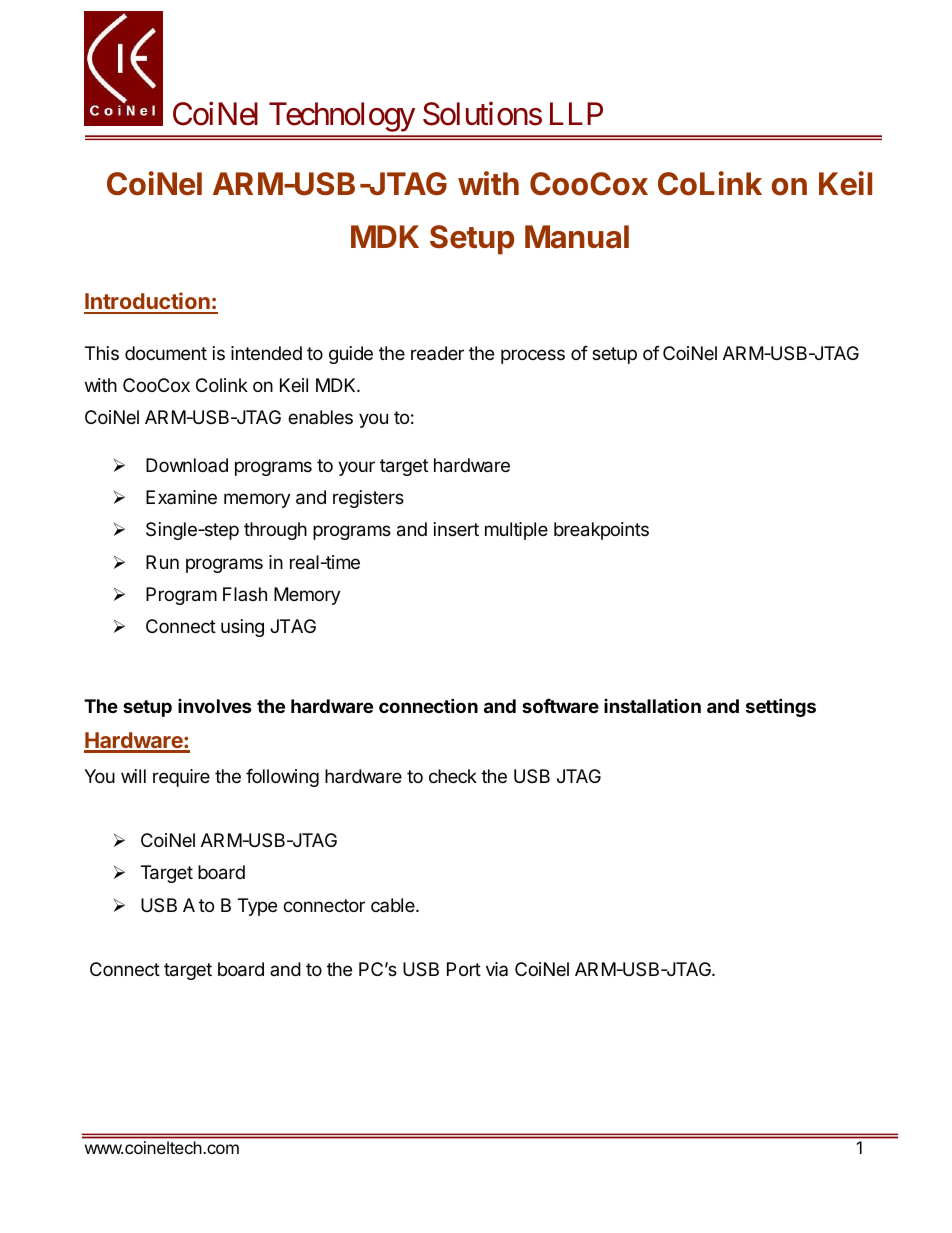  What do you see at coordinates (181, 778) in the screenshot?
I see `require` at bounding box center [181, 778].
